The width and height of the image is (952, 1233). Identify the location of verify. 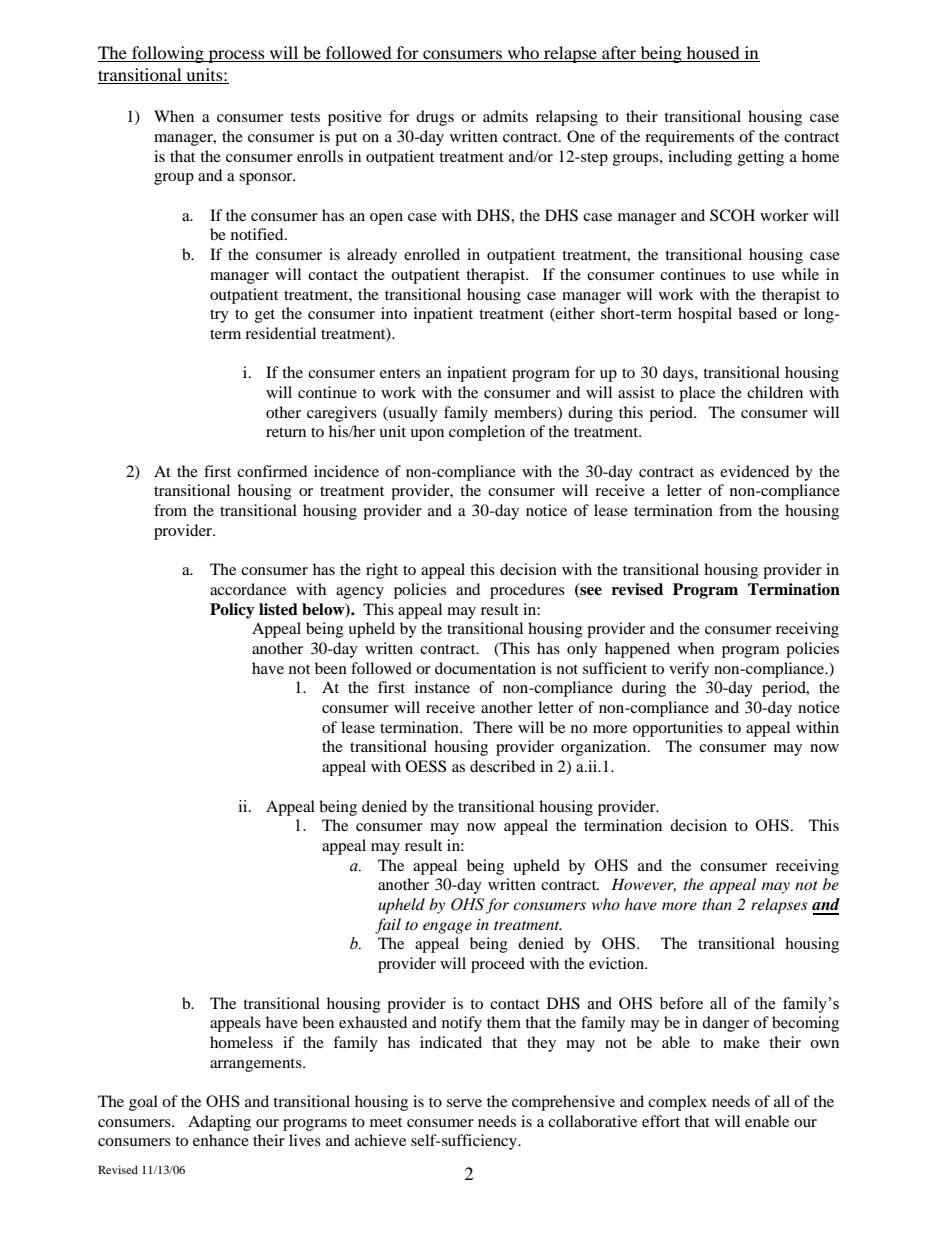
(689, 670).
